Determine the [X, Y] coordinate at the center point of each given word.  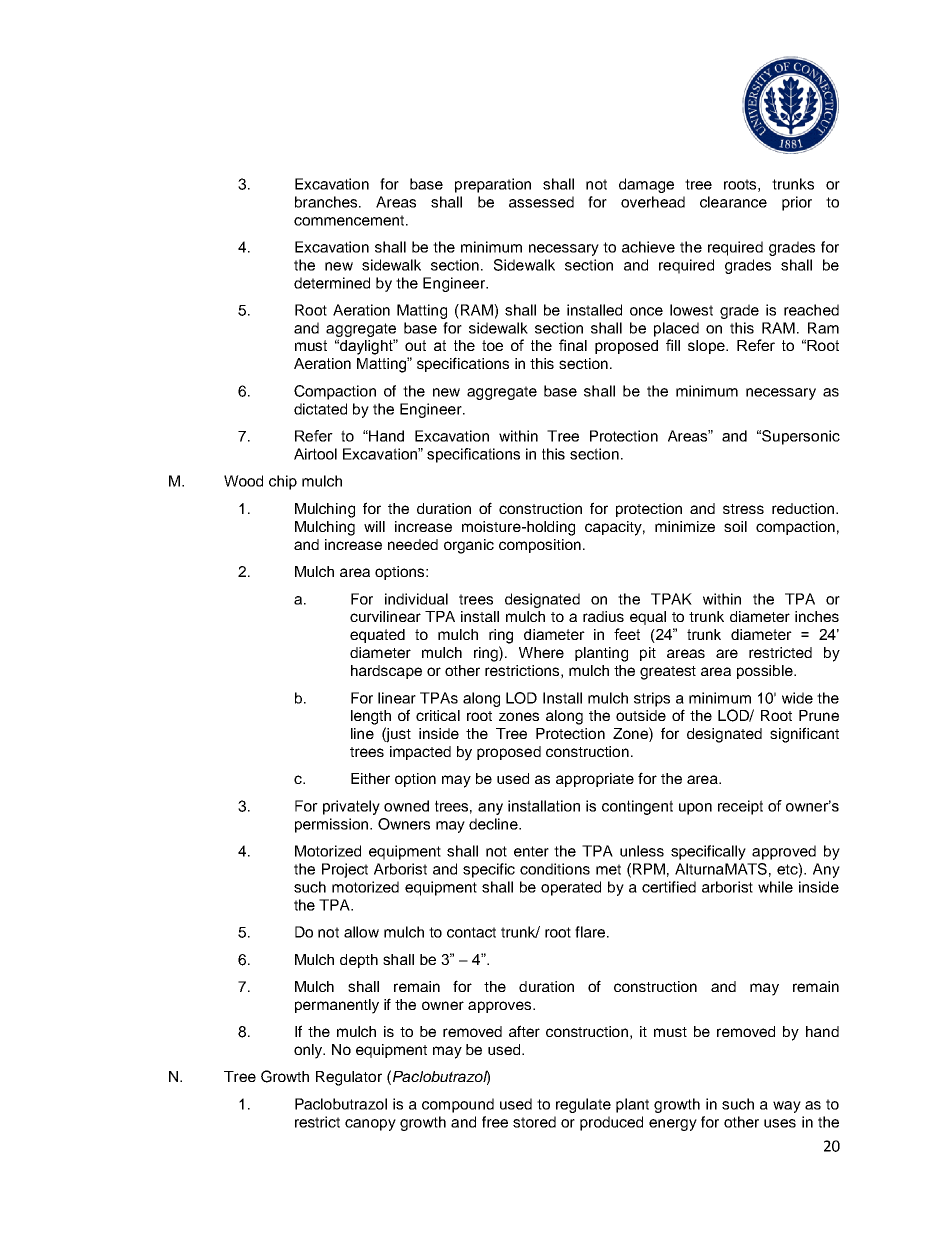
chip [283, 482]
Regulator [349, 1078]
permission [333, 825]
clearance [733, 202]
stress [743, 509]
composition [540, 546]
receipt [740, 807]
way [787, 1107]
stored [534, 1122]
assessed [541, 202]
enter [531, 851]
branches [327, 202]
